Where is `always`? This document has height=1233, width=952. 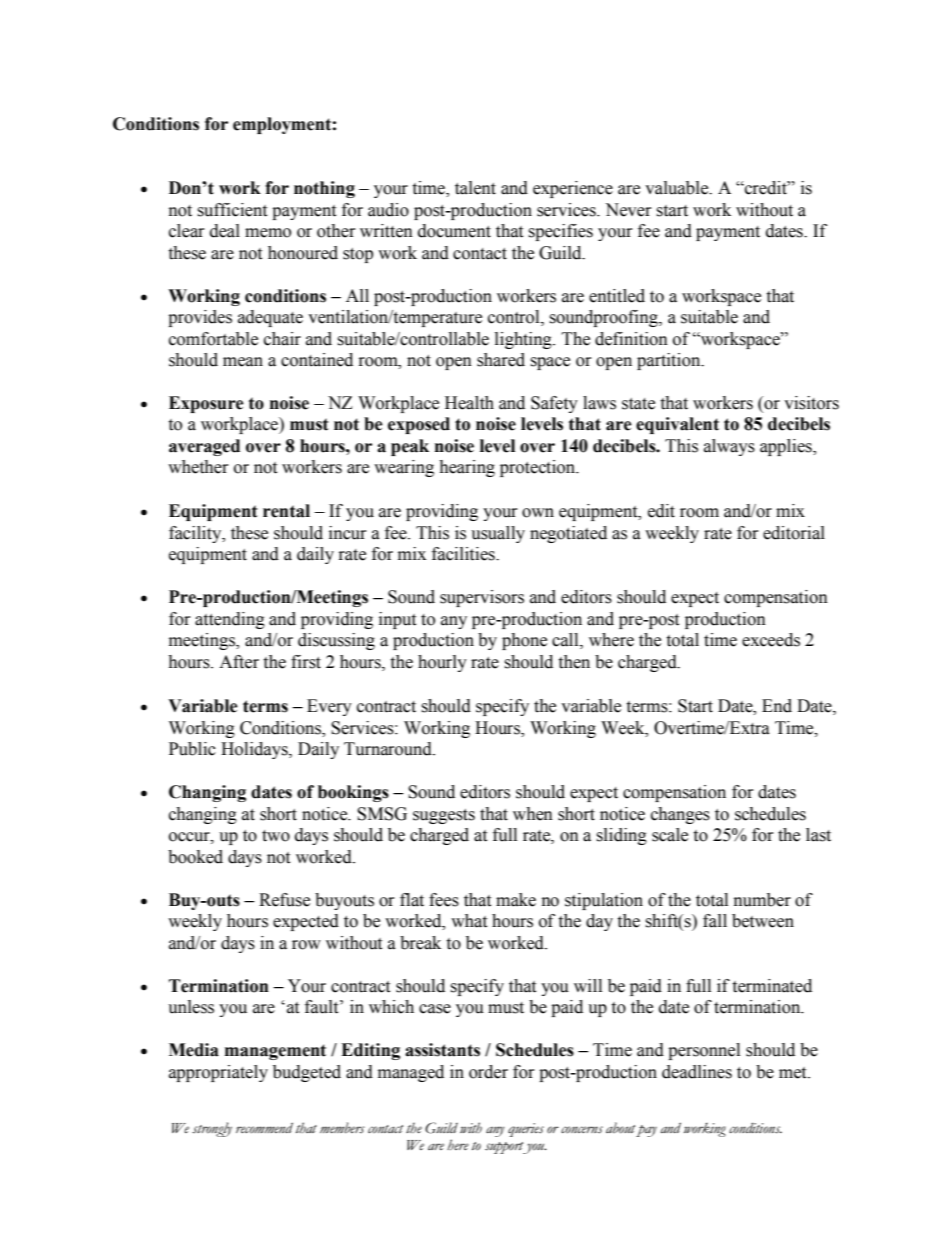 always is located at coordinates (729, 447).
